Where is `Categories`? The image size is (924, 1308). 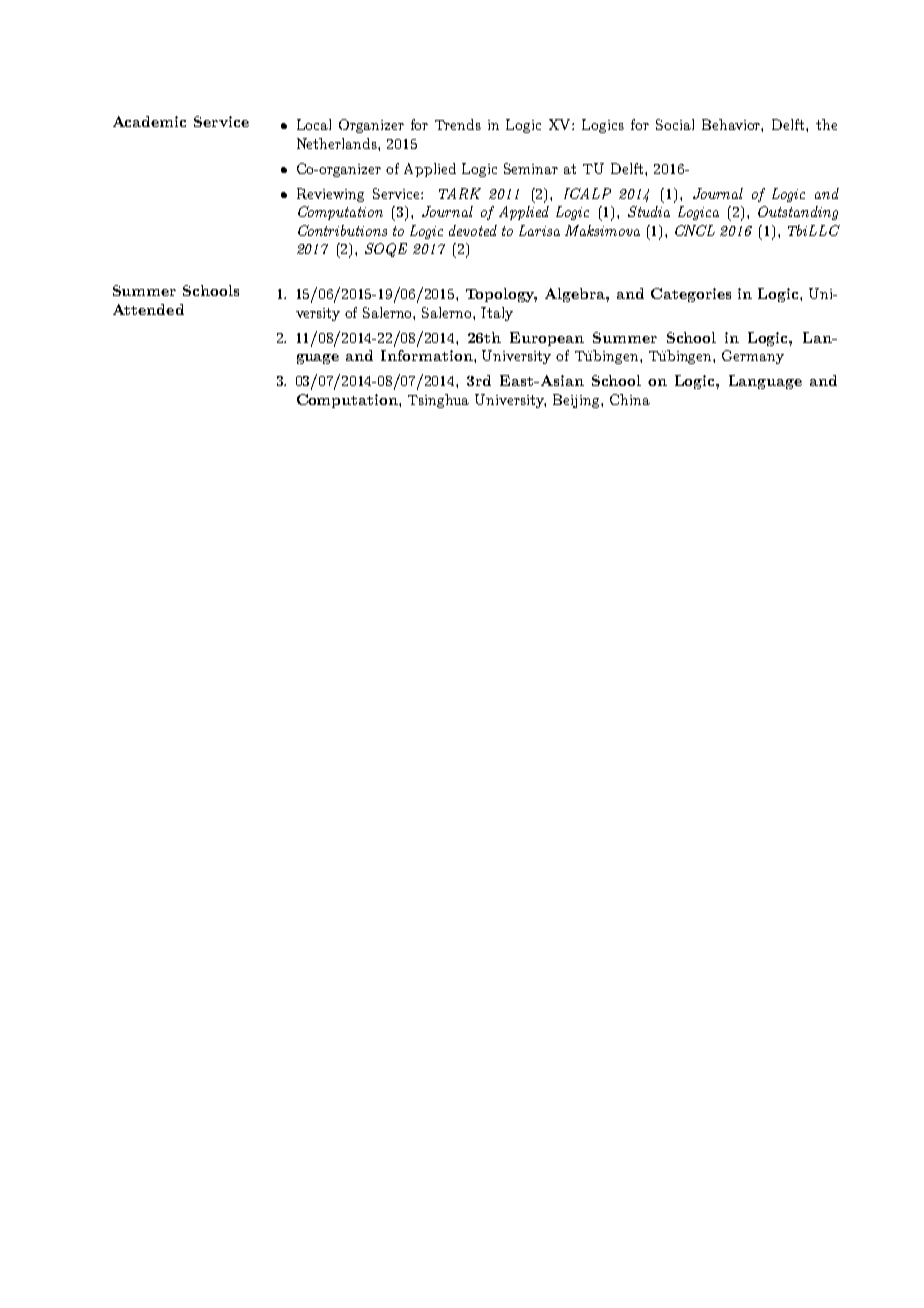 Categories is located at coordinates (691, 295).
